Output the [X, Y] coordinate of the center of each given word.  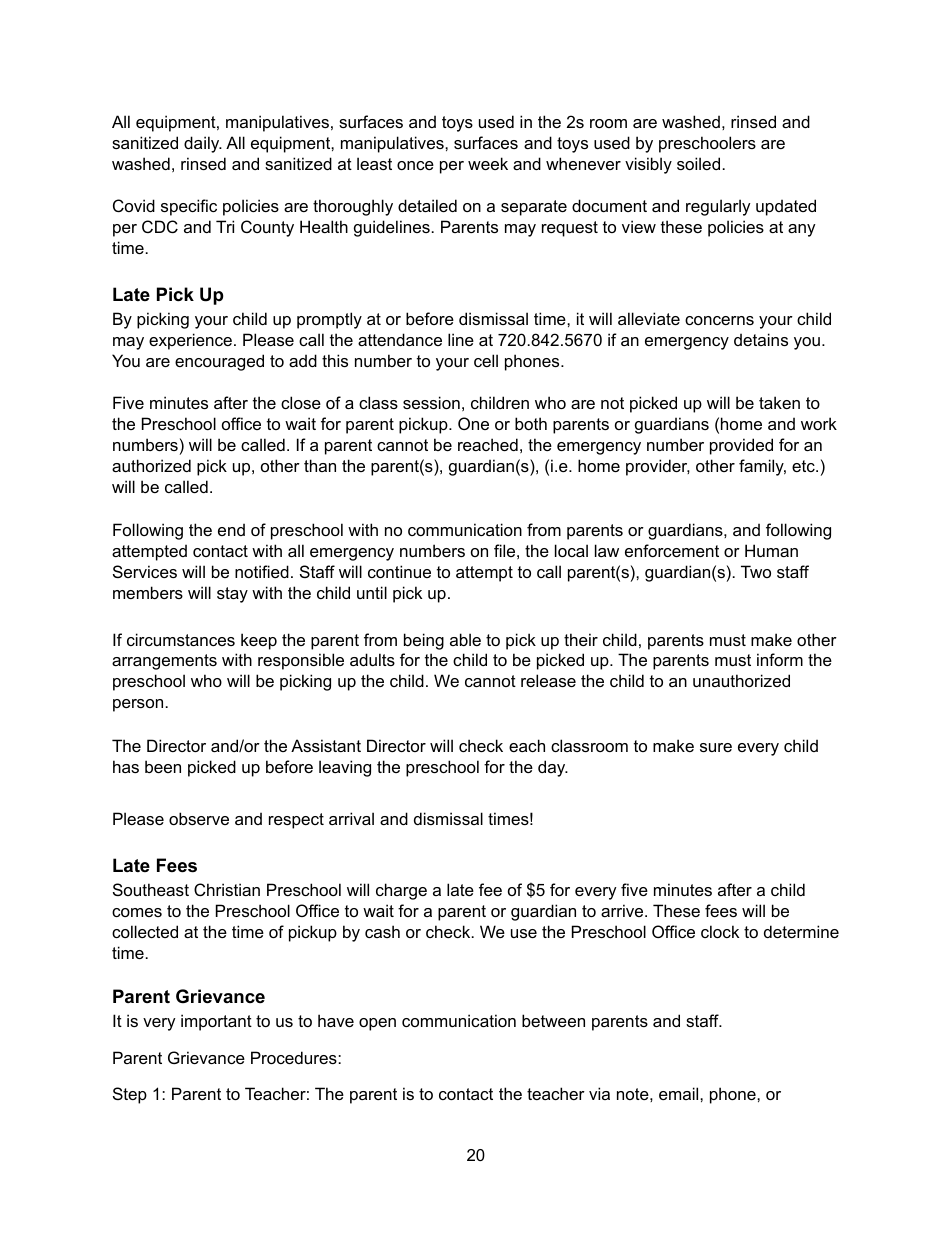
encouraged [219, 362]
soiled [698, 163]
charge [401, 891]
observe [199, 818]
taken [779, 402]
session [431, 402]
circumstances [181, 639]
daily [203, 144]
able [465, 639]
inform [780, 659]
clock [720, 931]
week [488, 163]
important [216, 1022]
